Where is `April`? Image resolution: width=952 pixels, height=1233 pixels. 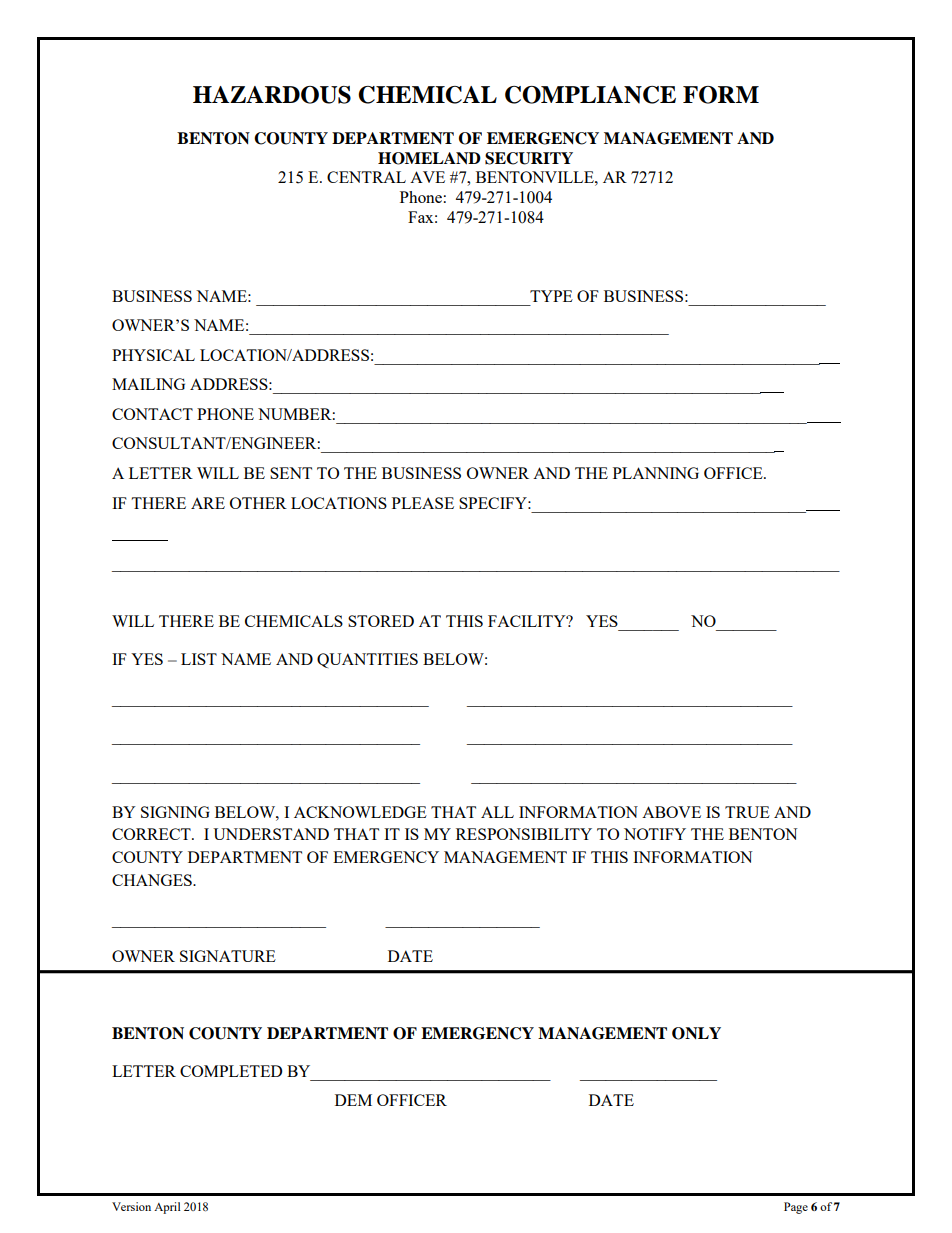
April is located at coordinates (167, 1208).
